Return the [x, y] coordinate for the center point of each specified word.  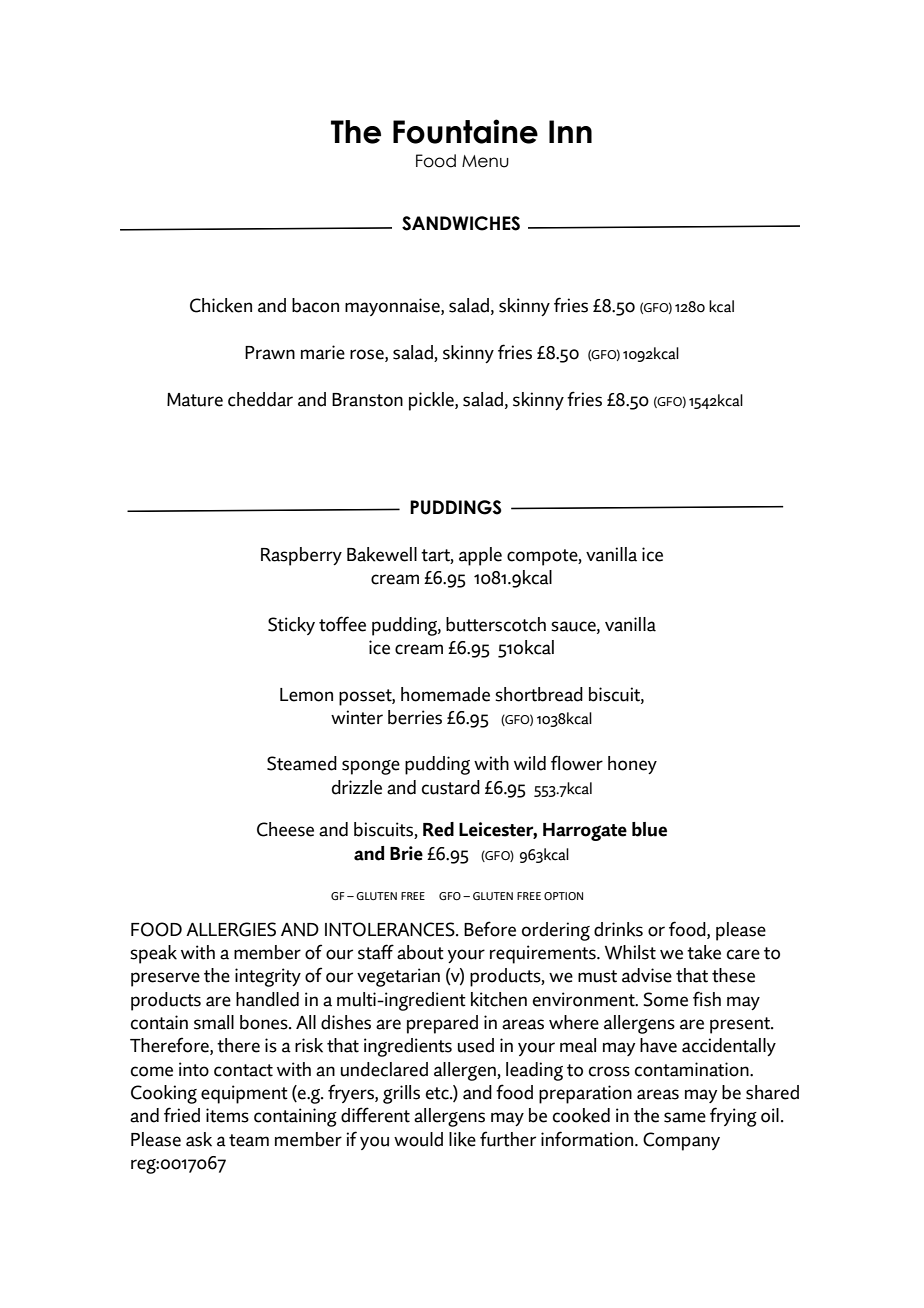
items [227, 1115]
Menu [485, 161]
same [685, 1117]
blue [649, 829]
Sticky [291, 626]
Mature [195, 400]
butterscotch [496, 624]
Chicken [221, 305]
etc [438, 1093]
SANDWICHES [461, 223]
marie [323, 352]
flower [577, 763]
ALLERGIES [231, 929]
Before [490, 929]
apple [480, 556]
